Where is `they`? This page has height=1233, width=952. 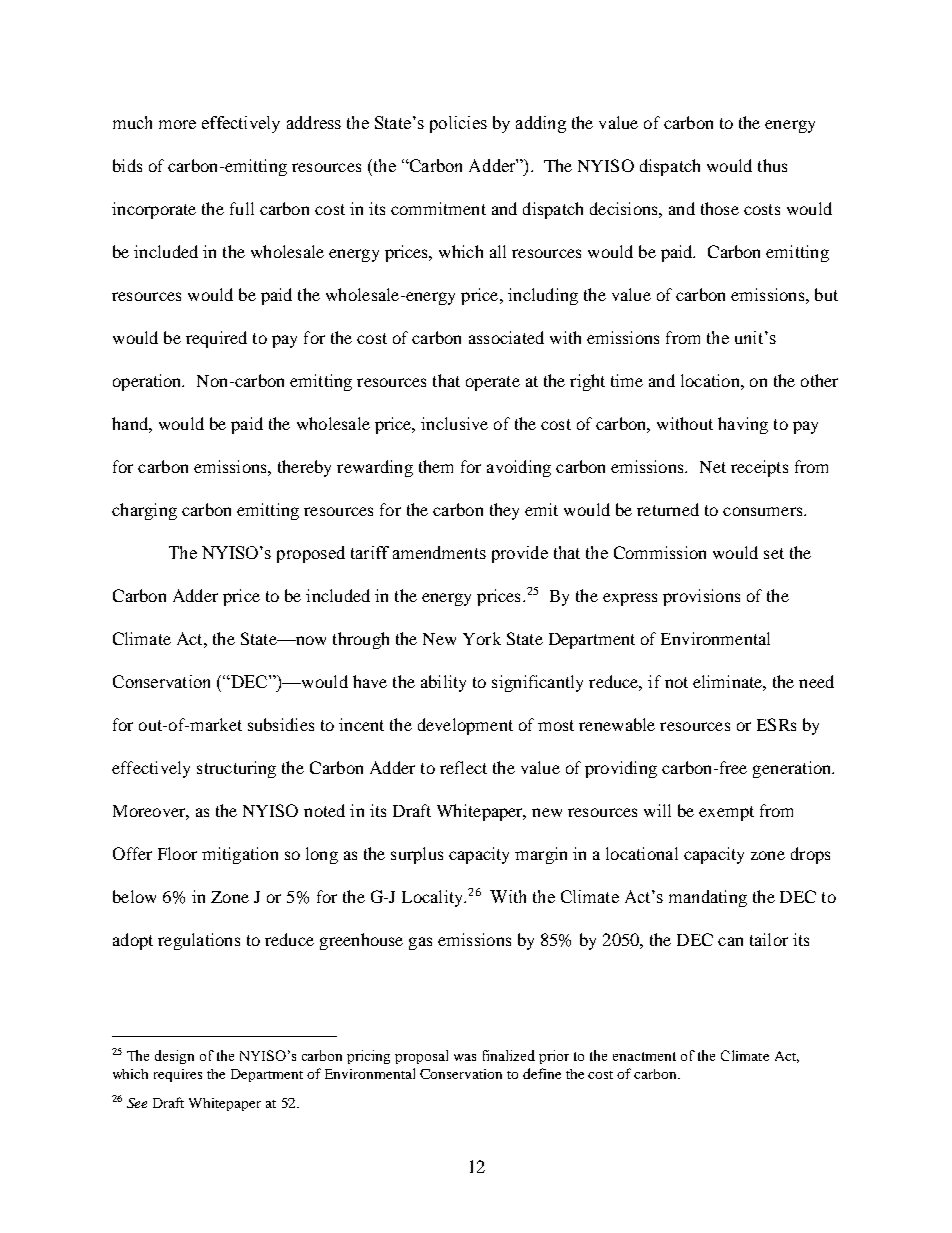
they is located at coordinates (504, 511).
